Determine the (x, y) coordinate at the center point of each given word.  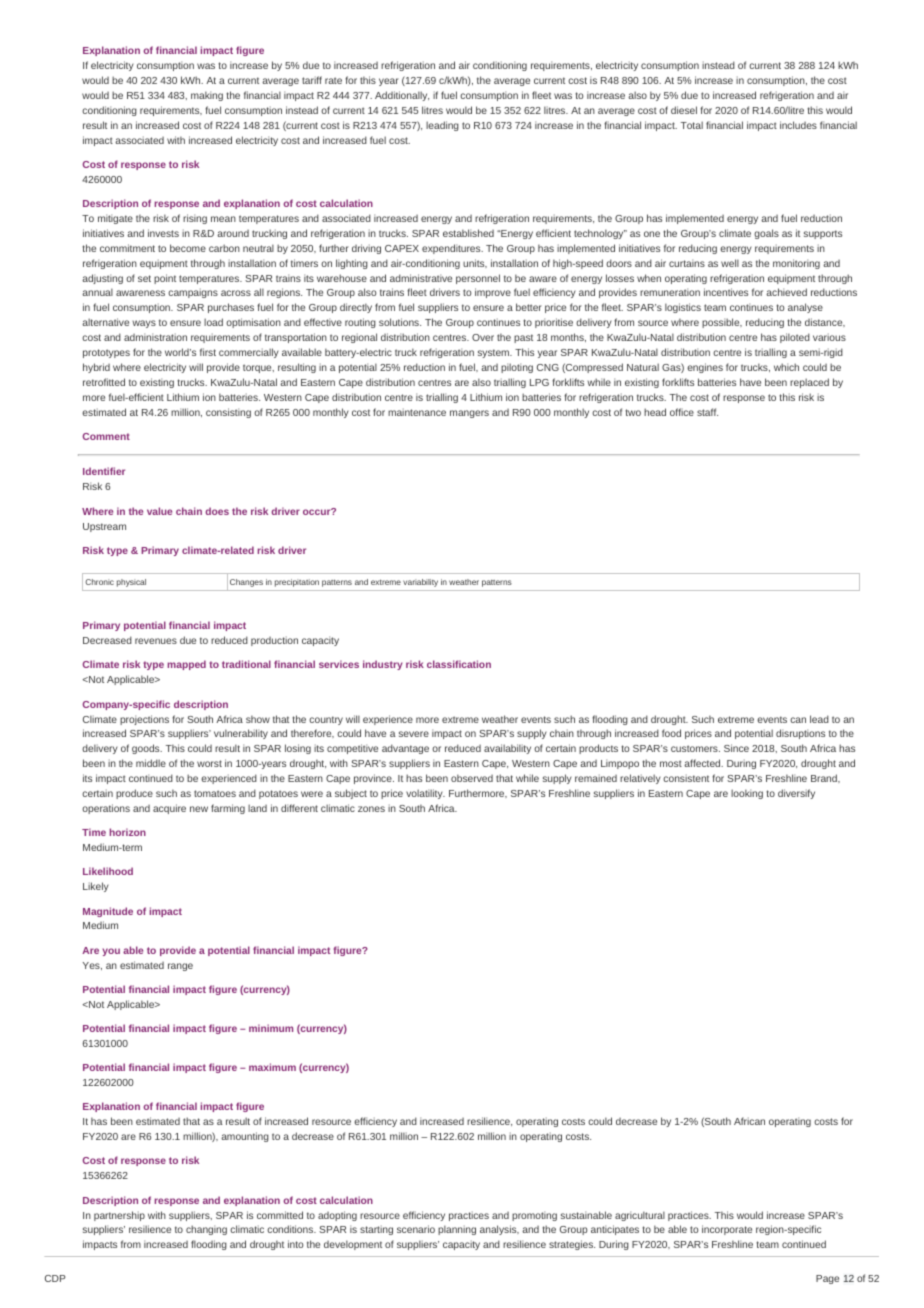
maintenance (417, 412)
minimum (271, 1028)
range (180, 967)
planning (457, 1230)
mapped (187, 665)
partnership (119, 1216)
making (207, 96)
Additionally (402, 96)
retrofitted (104, 382)
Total (692, 125)
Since (736, 748)
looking (747, 794)
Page (827, 1279)
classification (459, 664)
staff (707, 412)
